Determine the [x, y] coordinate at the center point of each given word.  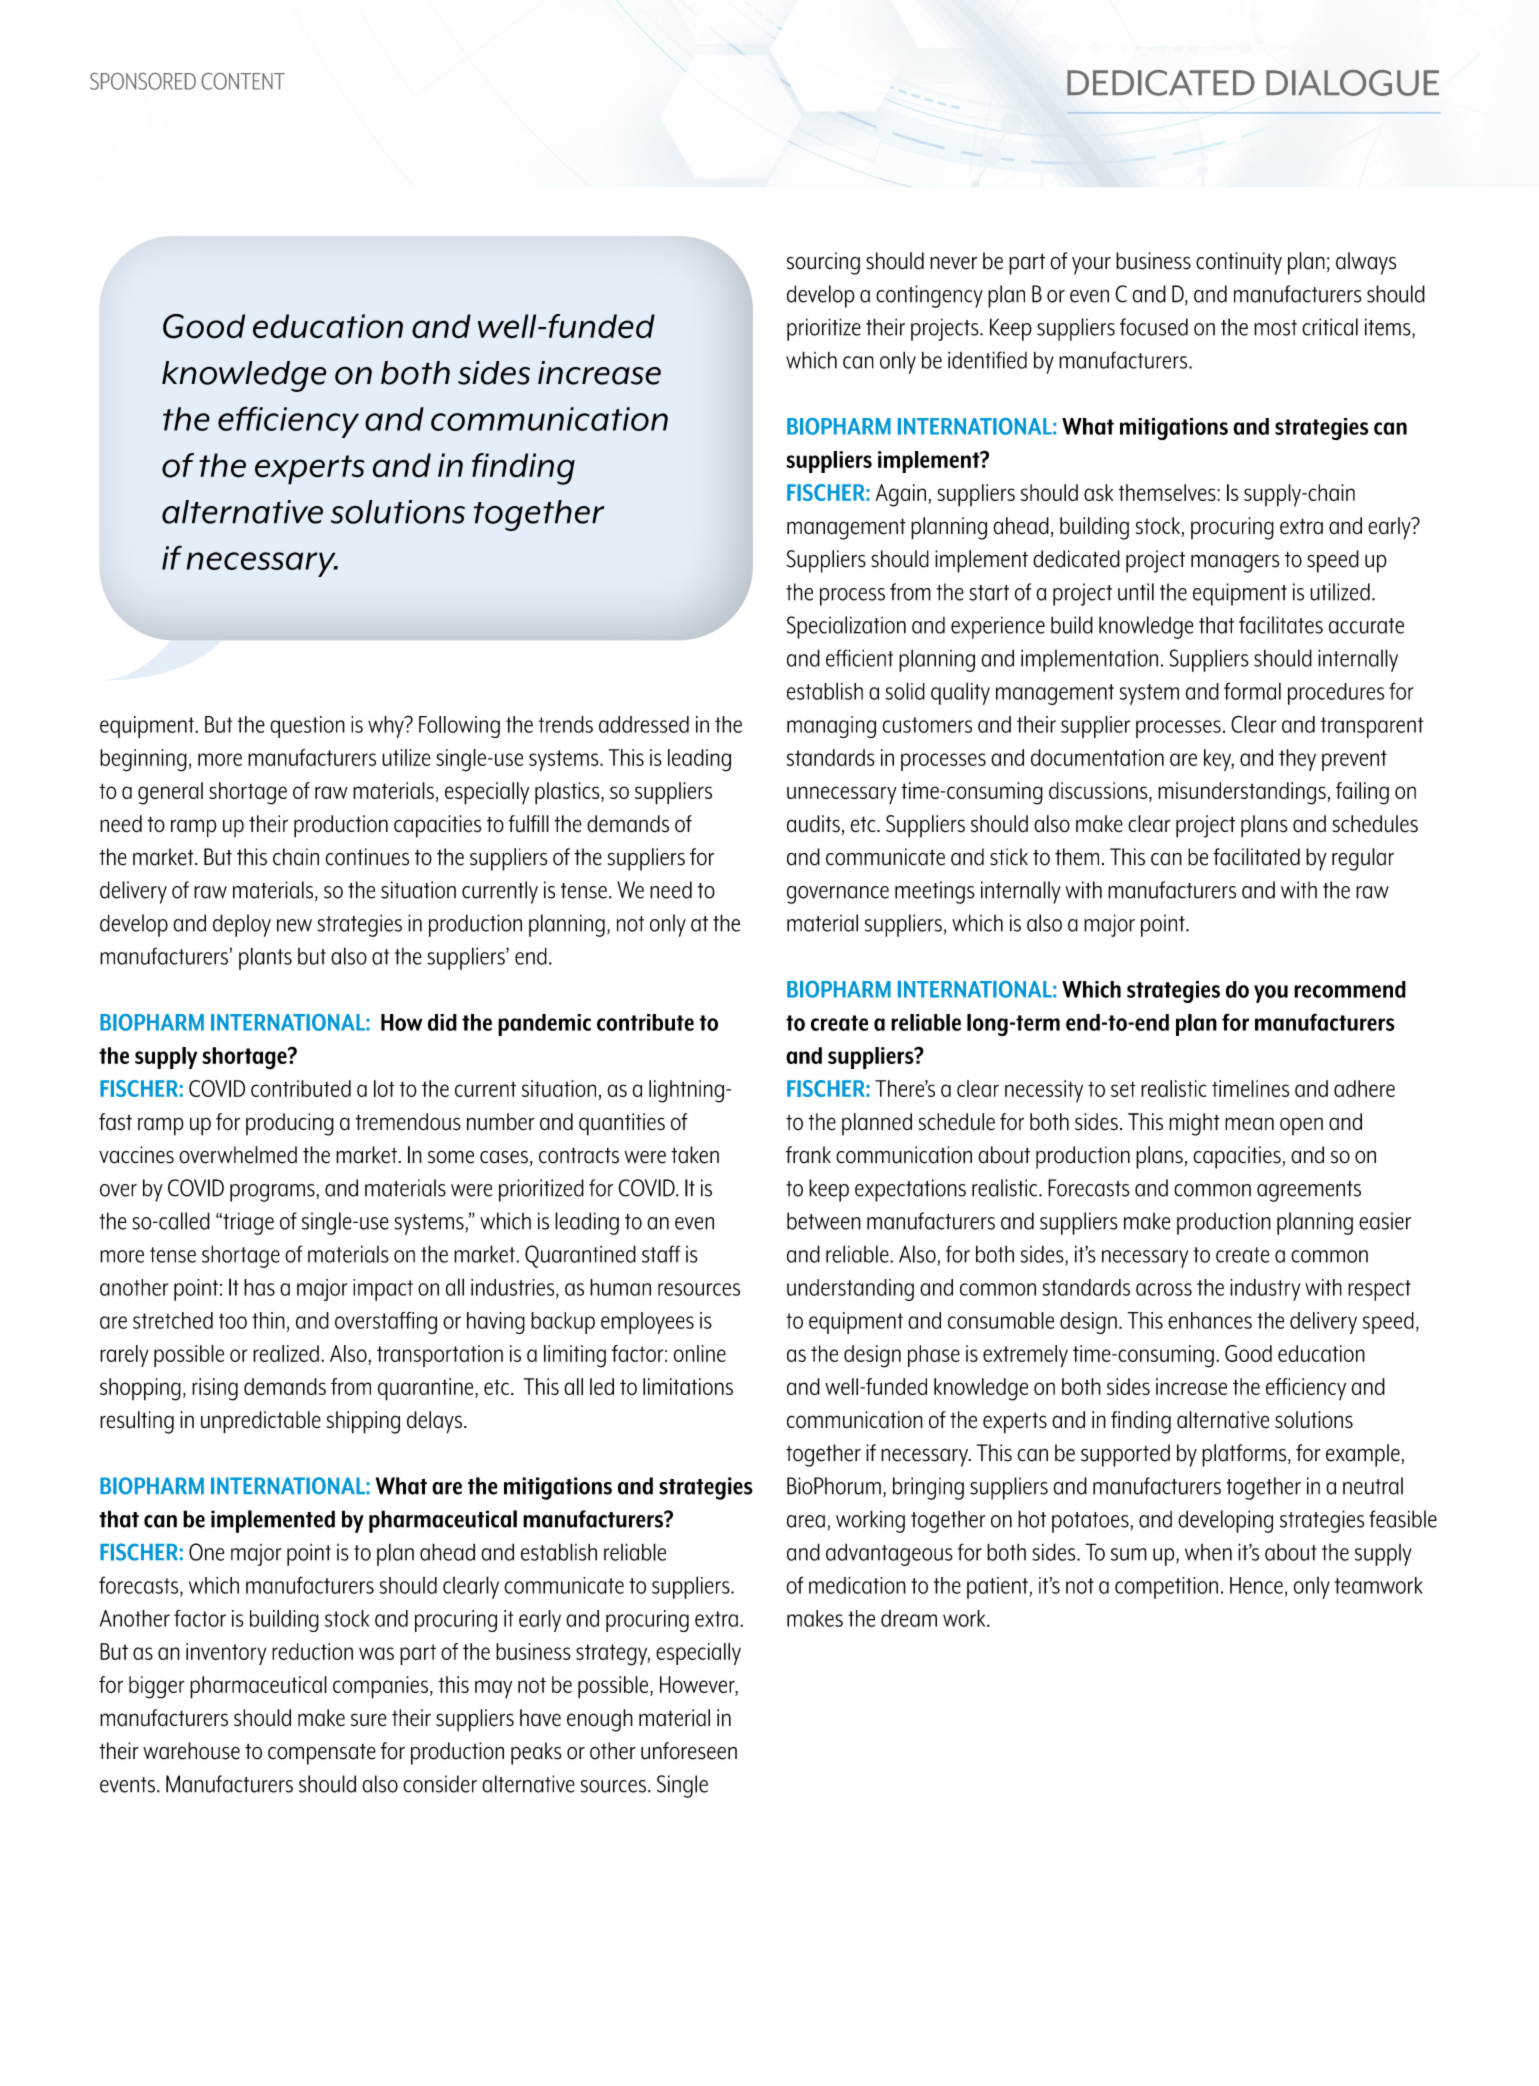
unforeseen [689, 1751]
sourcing [823, 263]
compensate [322, 1754]
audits [813, 824]
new [294, 925]
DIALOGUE [1352, 83]
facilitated [1256, 857]
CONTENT [243, 81]
